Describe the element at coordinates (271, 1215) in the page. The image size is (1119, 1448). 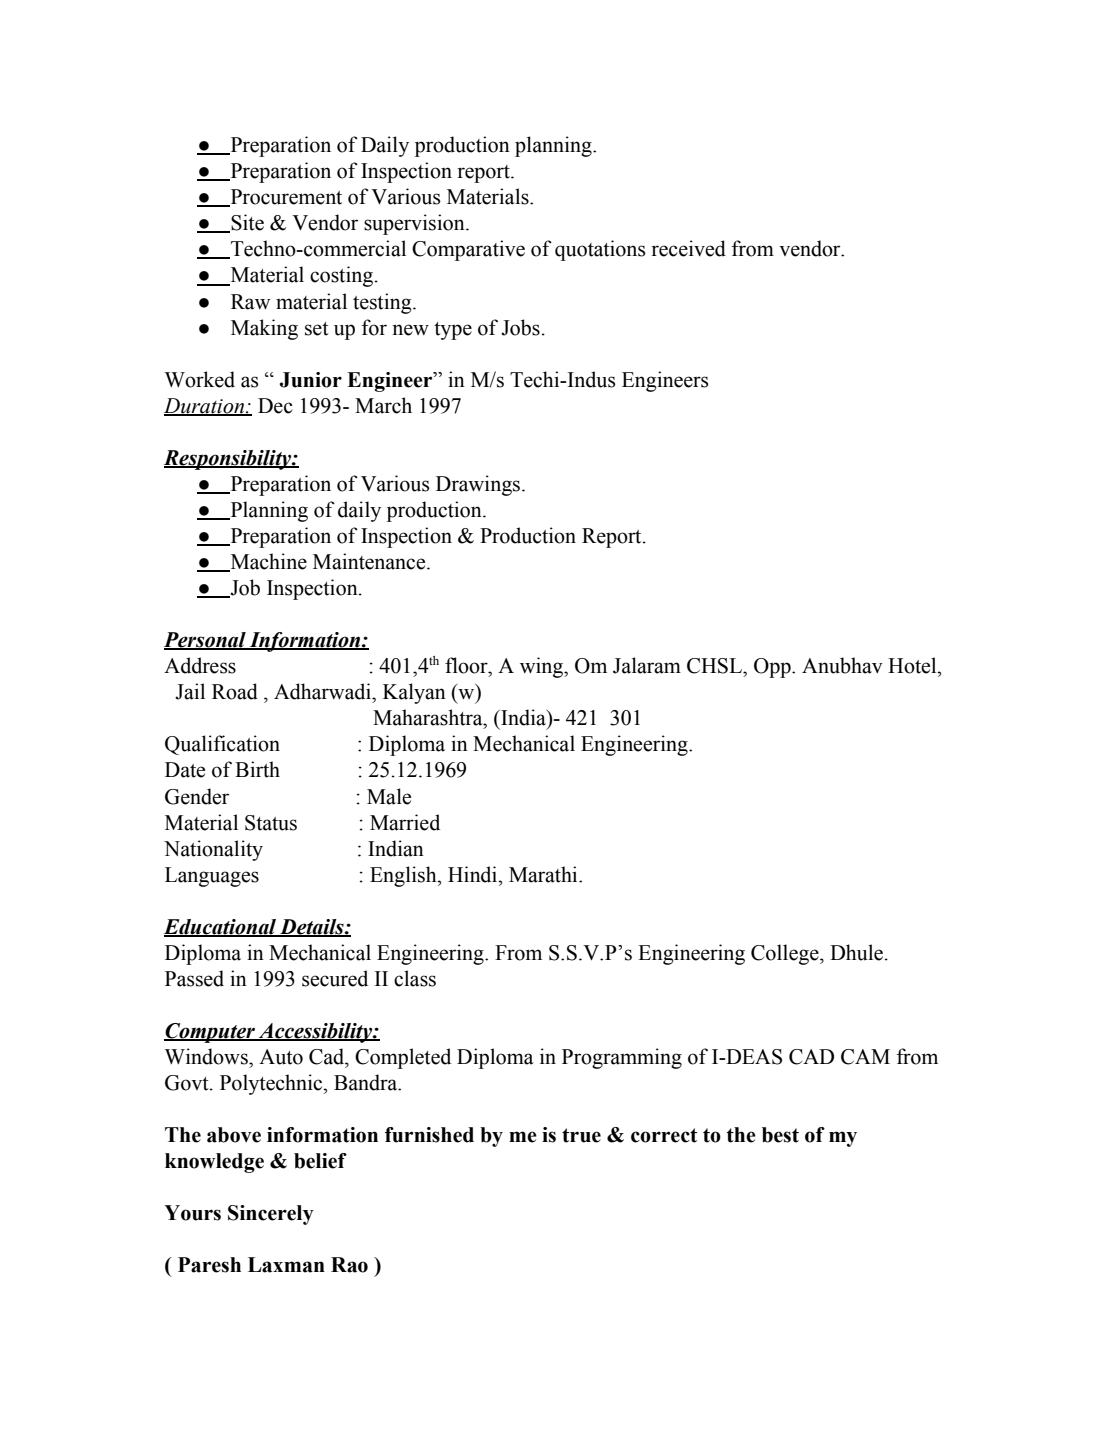
I see `Sincerely` at that location.
